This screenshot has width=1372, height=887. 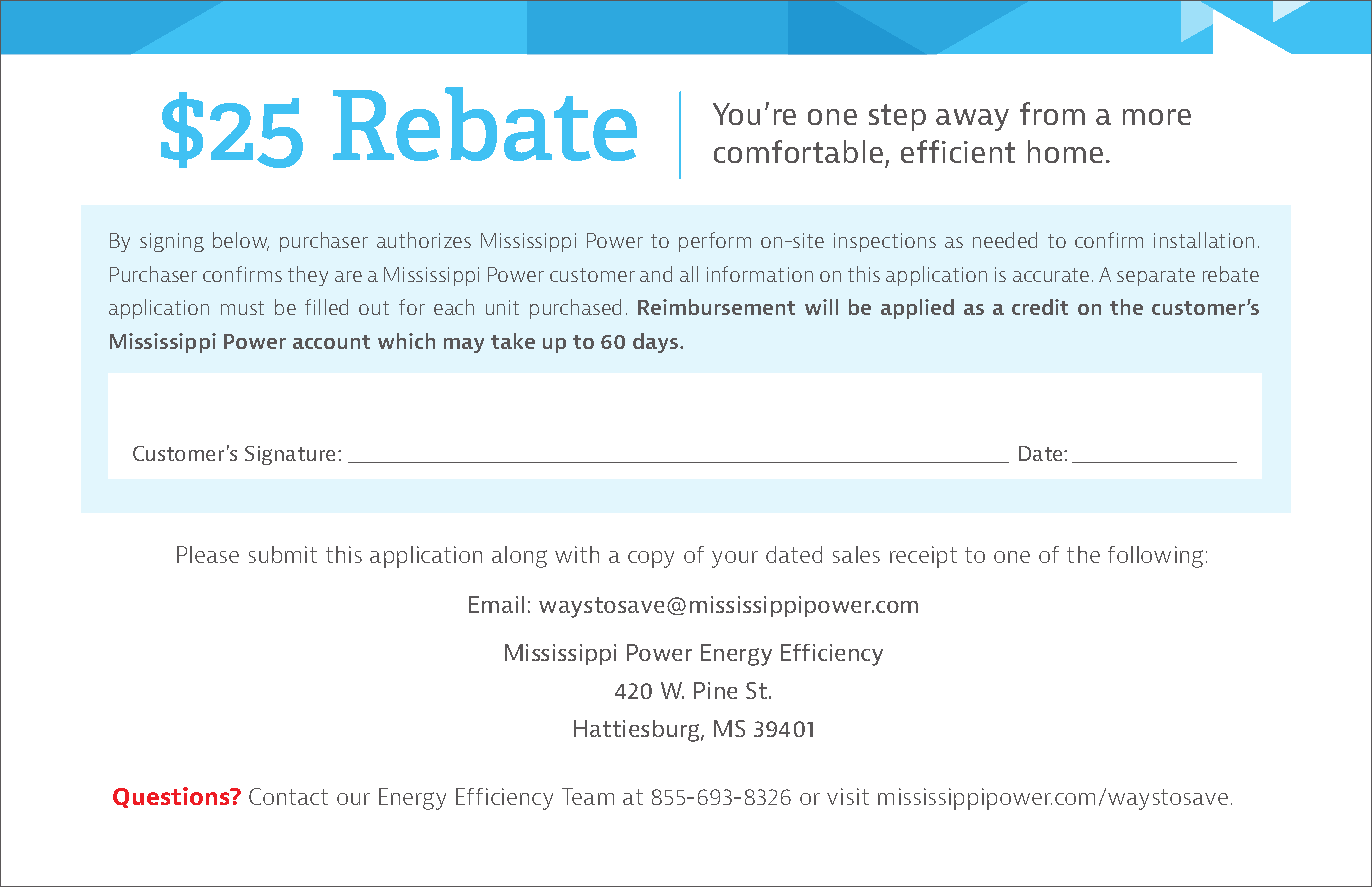 I want to click on below, so click(x=241, y=241).
